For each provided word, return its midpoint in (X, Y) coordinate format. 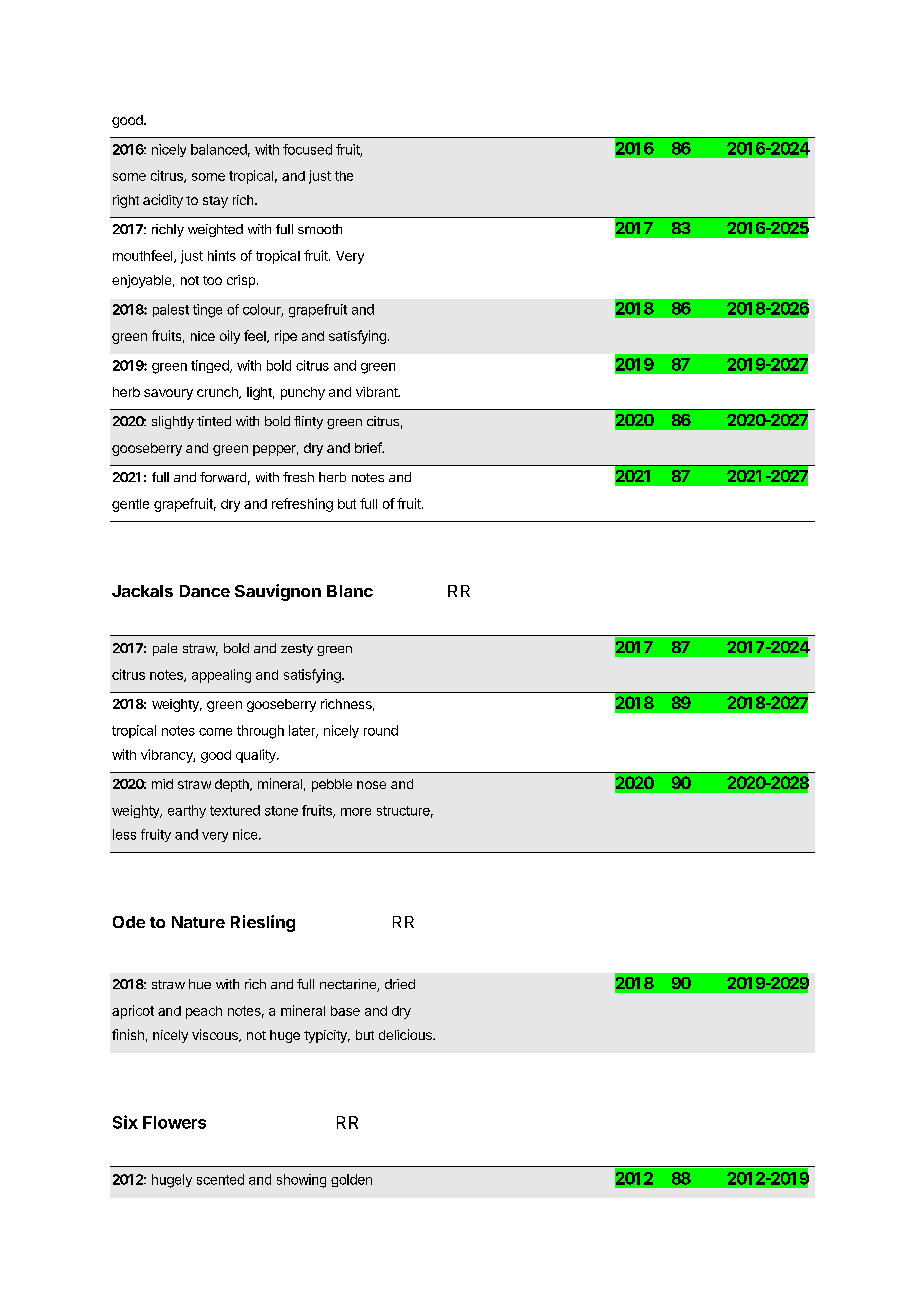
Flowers (174, 1122)
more (356, 812)
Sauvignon (278, 592)
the (344, 176)
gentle (130, 505)
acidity (163, 201)
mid (162, 784)
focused (307, 149)
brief (369, 447)
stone (281, 811)
